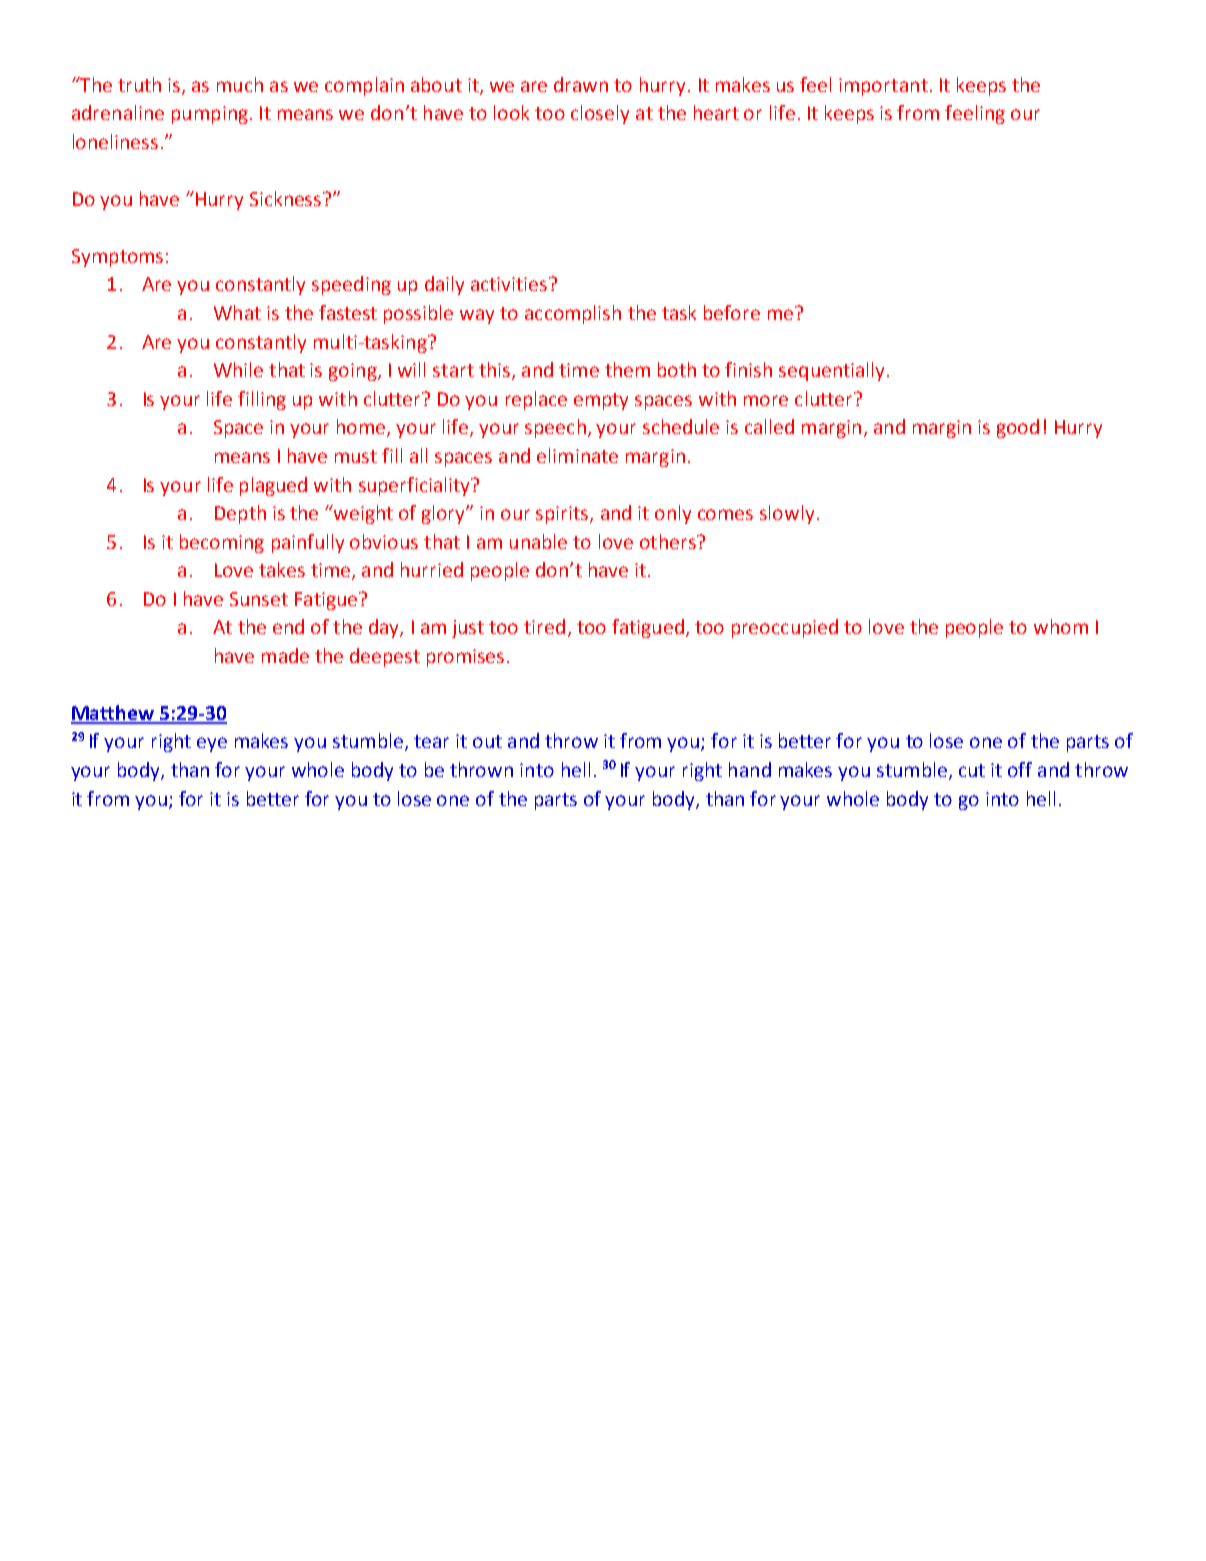 The image size is (1206, 1561). Describe the element at coordinates (732, 312) in the document. I see `before` at that location.
